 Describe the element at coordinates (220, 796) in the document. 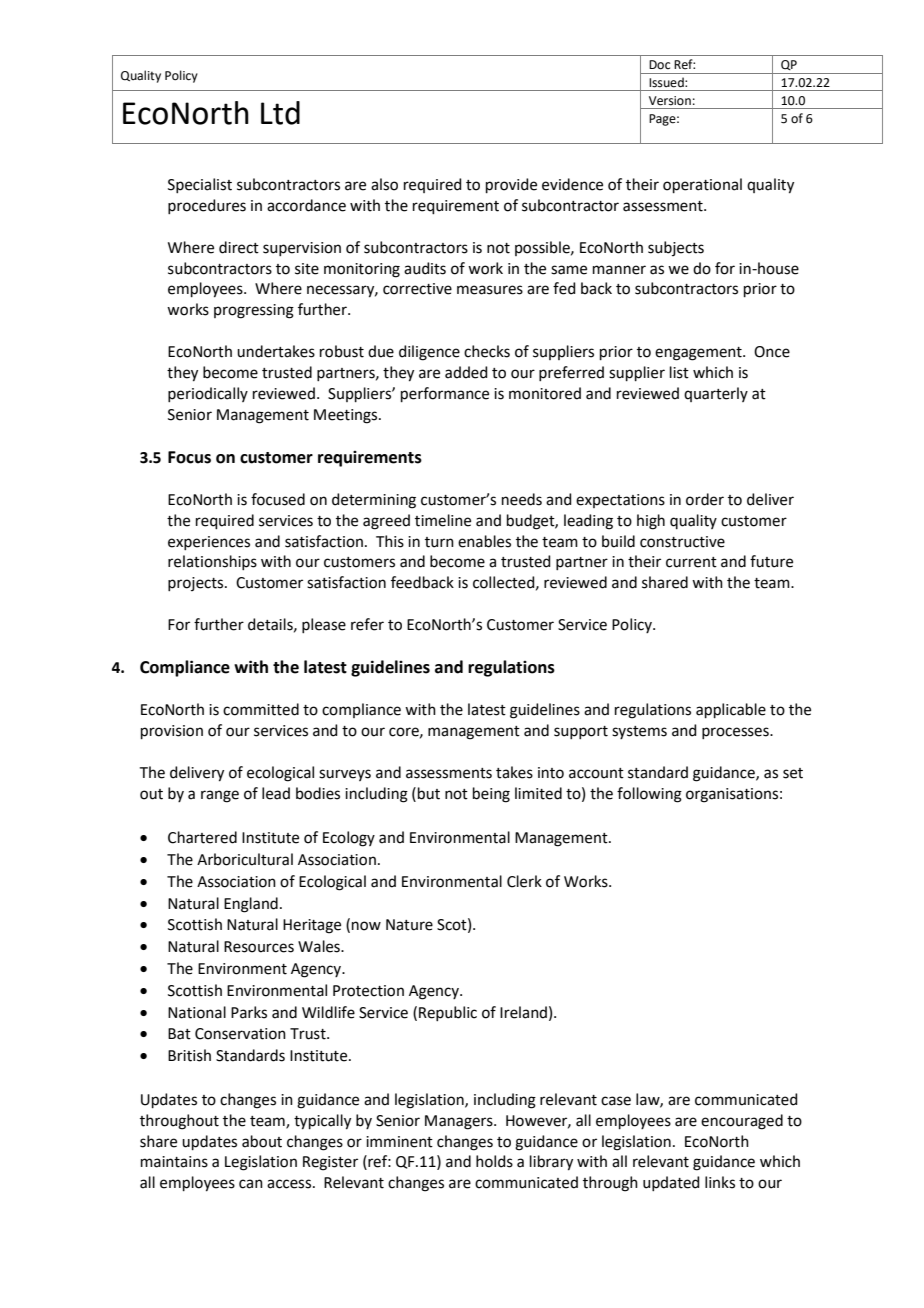

I see `range` at that location.
